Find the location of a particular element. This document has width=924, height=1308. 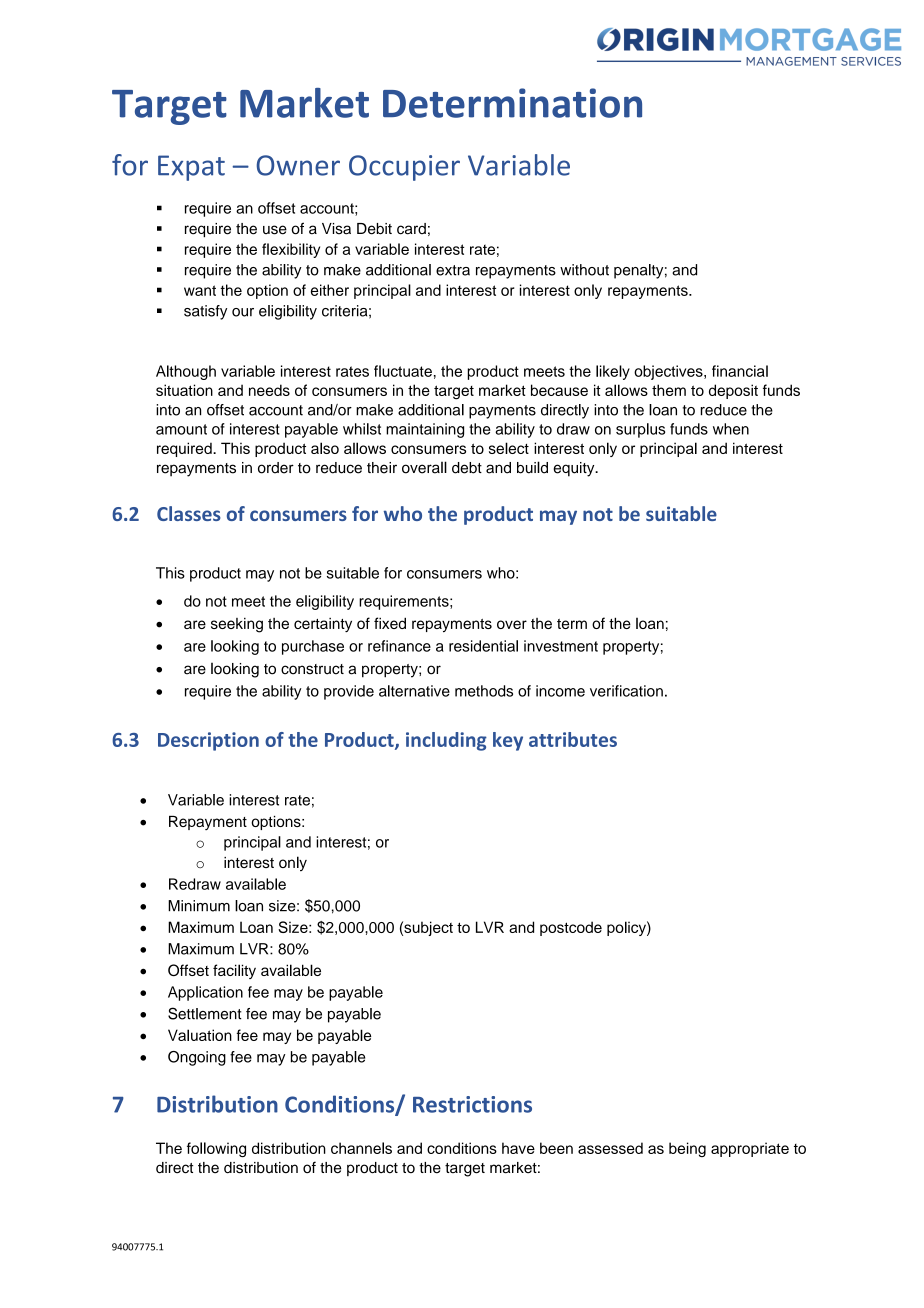

postcode is located at coordinates (571, 928).
